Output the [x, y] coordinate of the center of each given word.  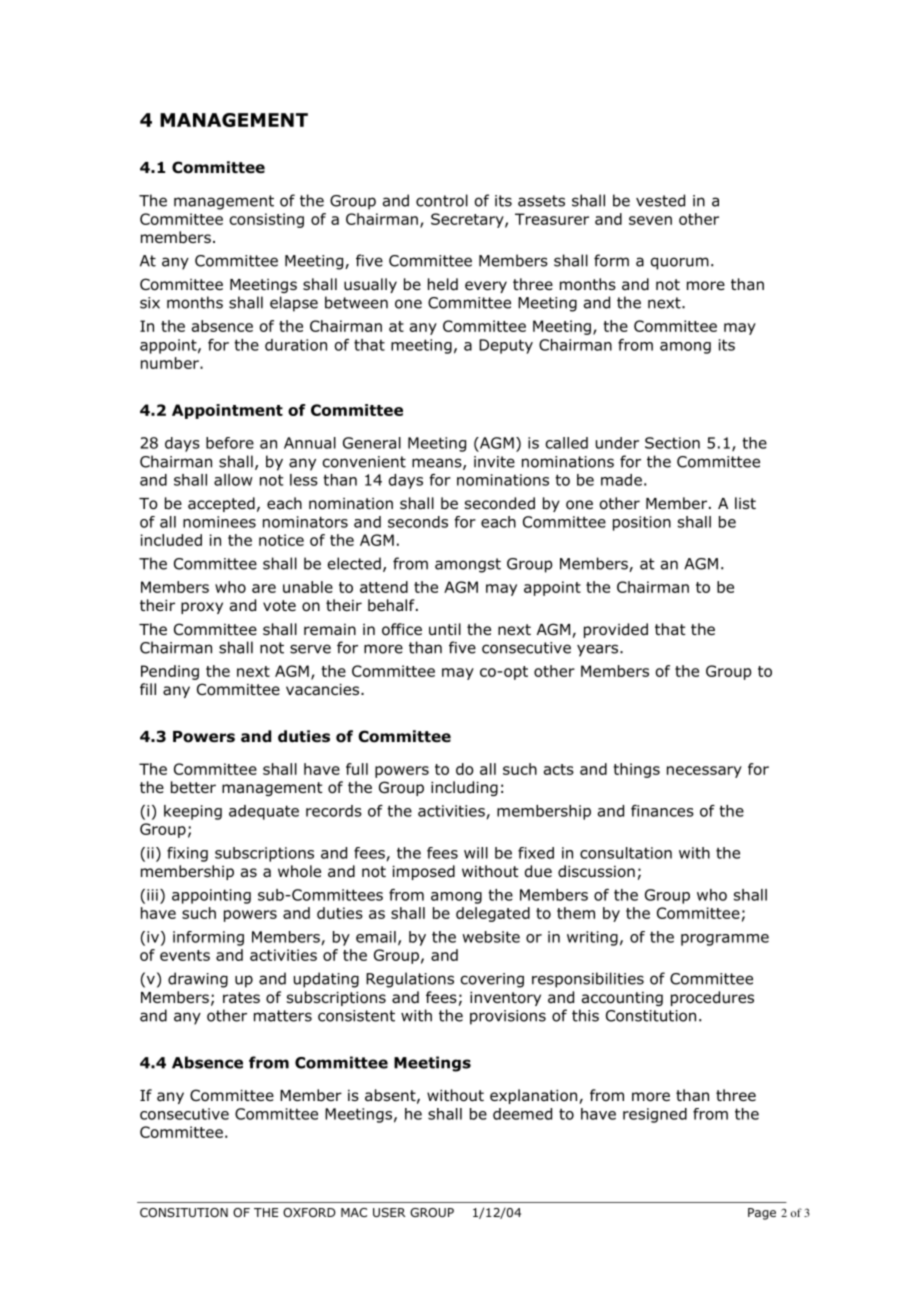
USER [389, 1212]
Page [762, 1214]
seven [650, 220]
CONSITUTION [184, 1212]
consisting [266, 220]
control [442, 200]
